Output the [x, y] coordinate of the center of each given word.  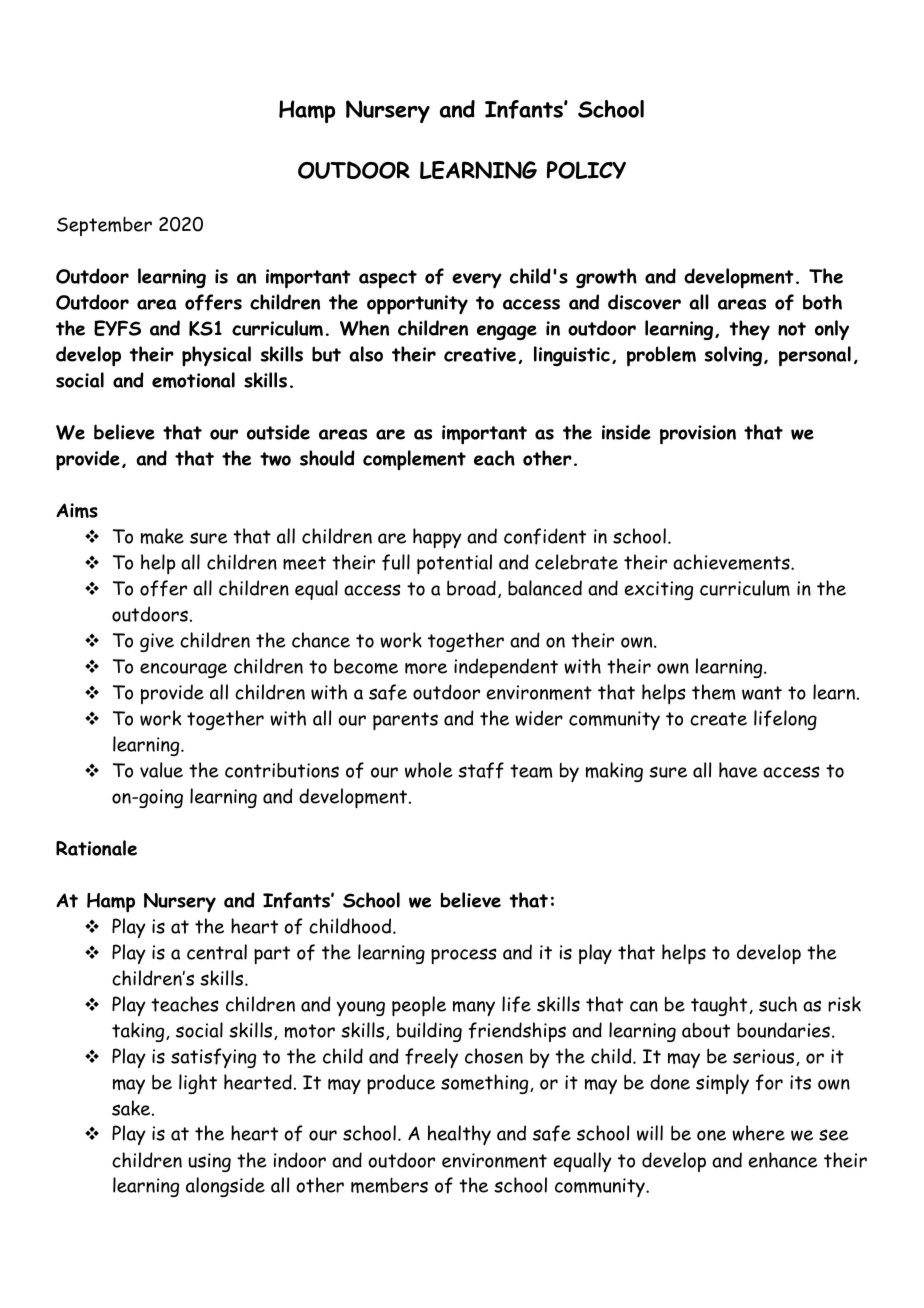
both [822, 302]
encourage [183, 670]
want [762, 693]
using [209, 1162]
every [477, 281]
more [426, 668]
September [104, 226]
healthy [459, 1135]
